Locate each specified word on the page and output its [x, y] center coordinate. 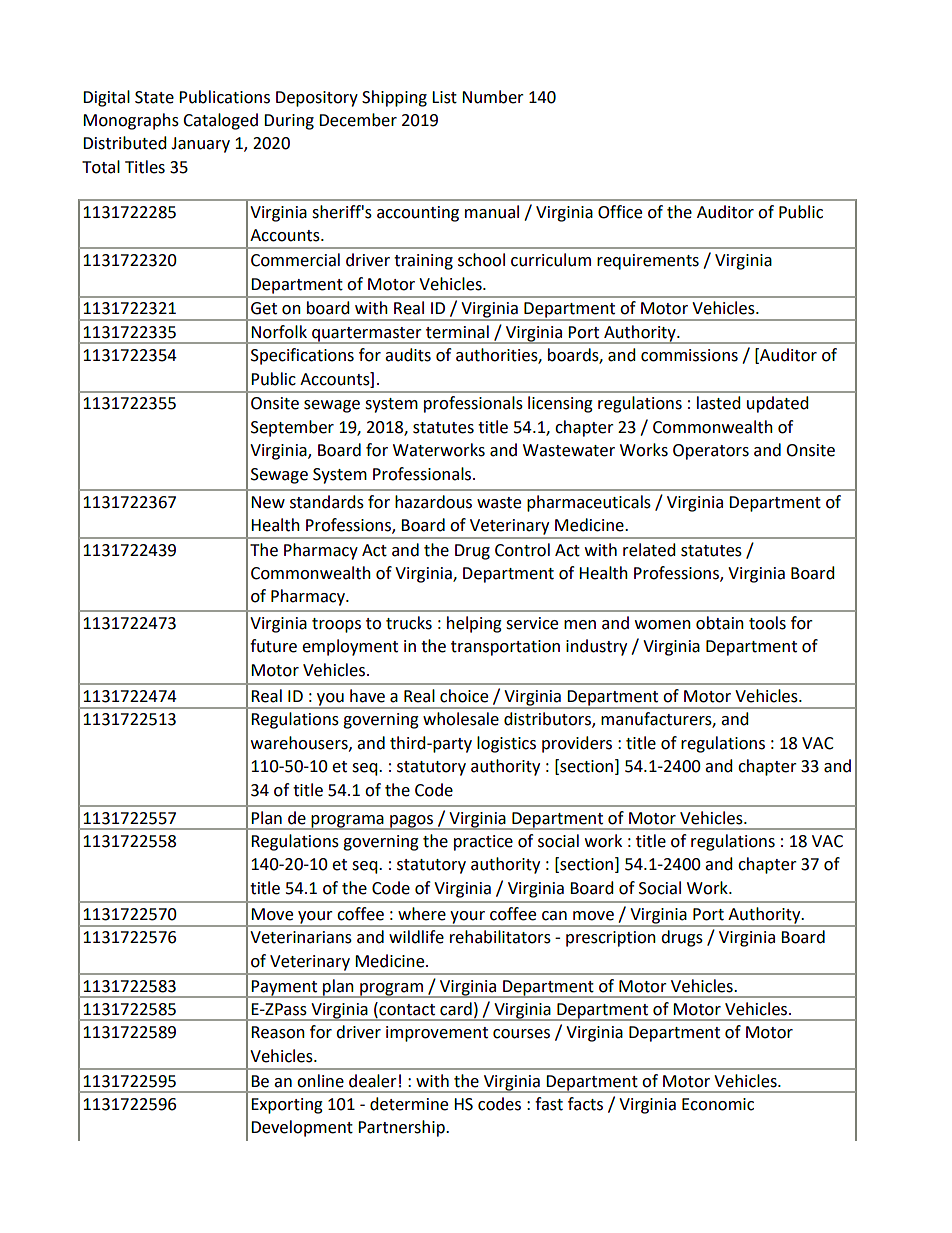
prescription [611, 939]
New [268, 502]
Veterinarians [301, 937]
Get [264, 308]
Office [620, 212]
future [273, 646]
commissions [689, 355]
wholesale [461, 719]
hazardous [433, 502]
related [649, 550]
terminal [457, 332]
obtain [720, 623]
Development [302, 1128]
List [444, 97]
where [422, 914]
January [200, 145]
